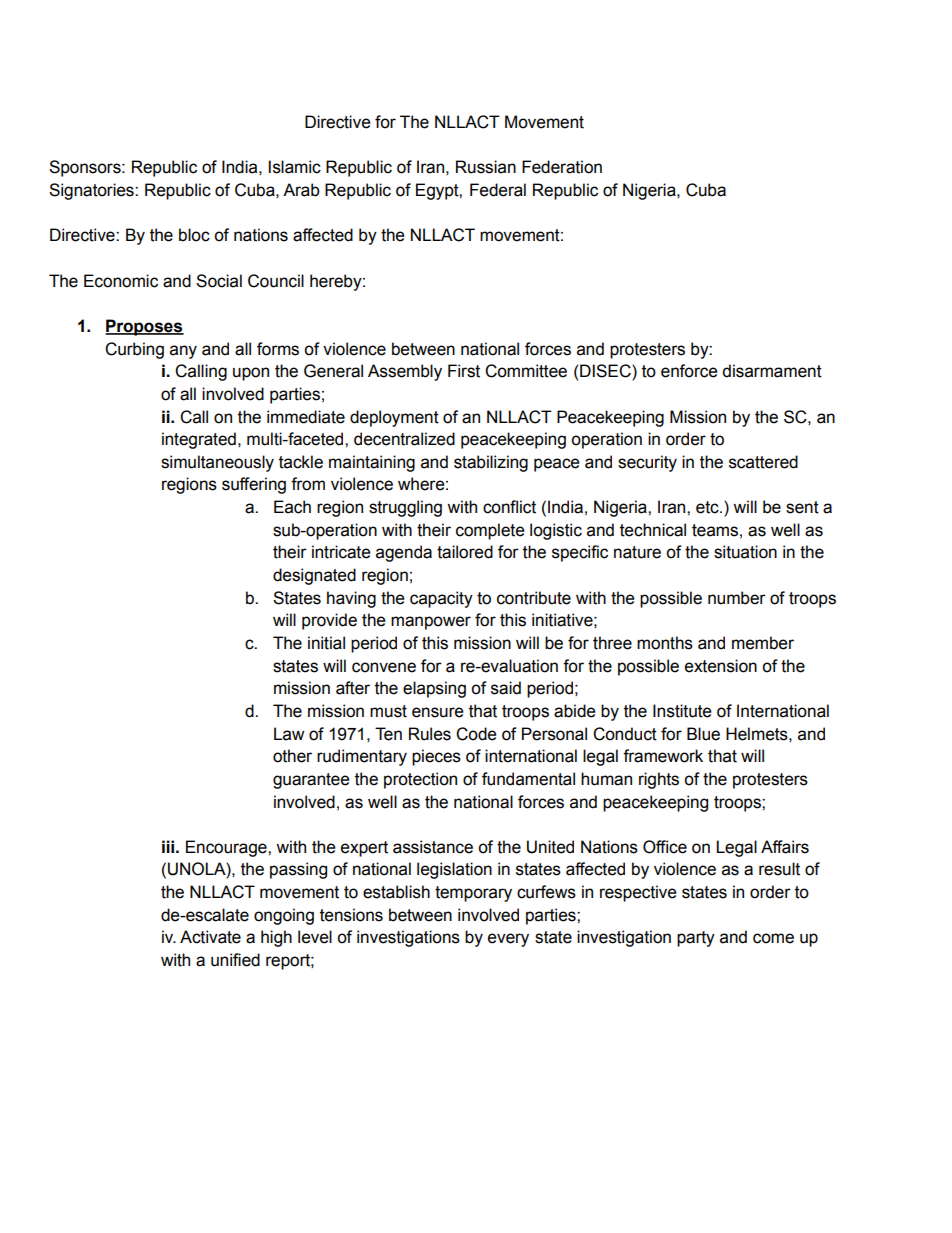 The width and height of the screenshot is (952, 1233). Describe the element at coordinates (562, 167) in the screenshot. I see `Federation` at that location.
